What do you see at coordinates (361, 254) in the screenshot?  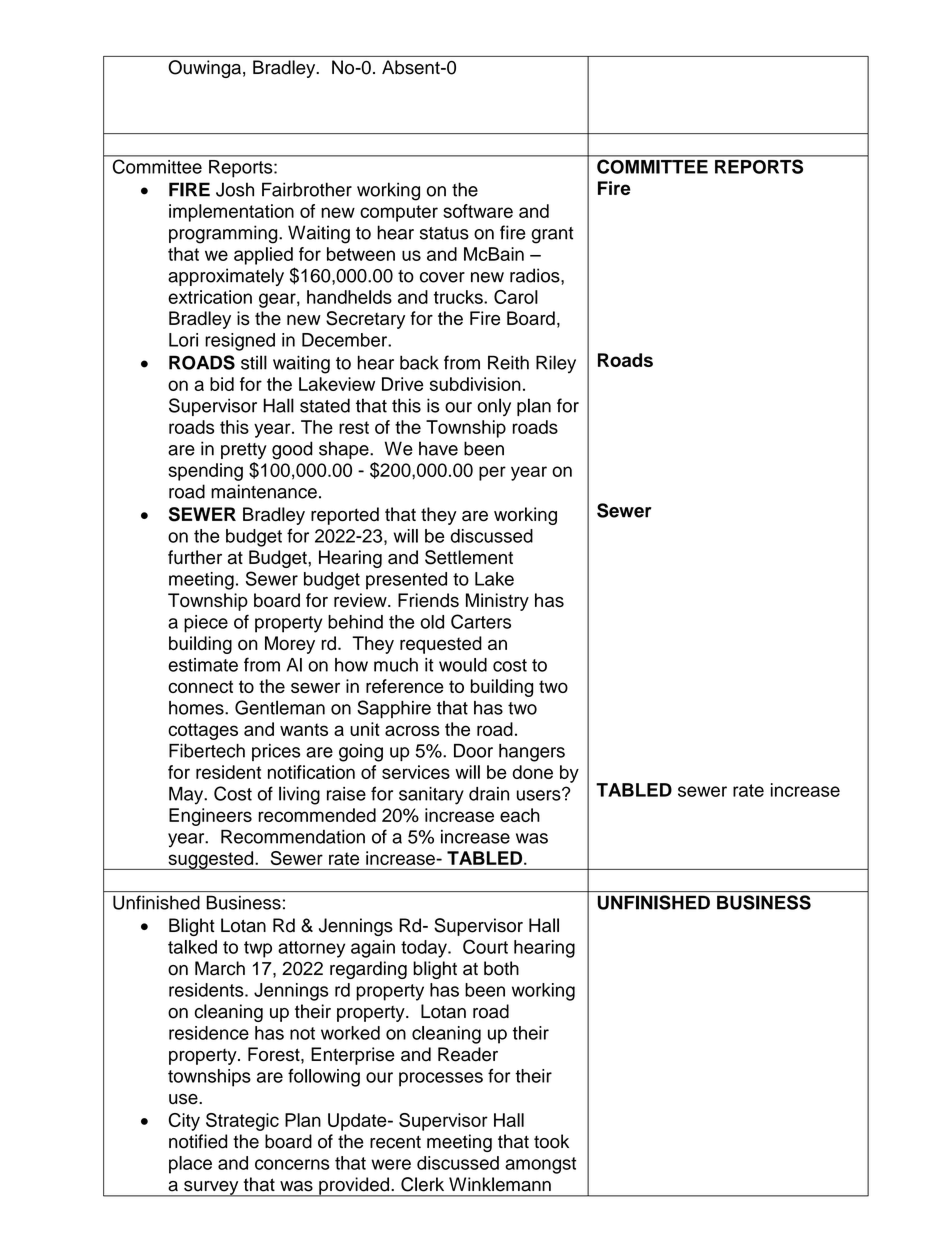 I see `between` at bounding box center [361, 254].
